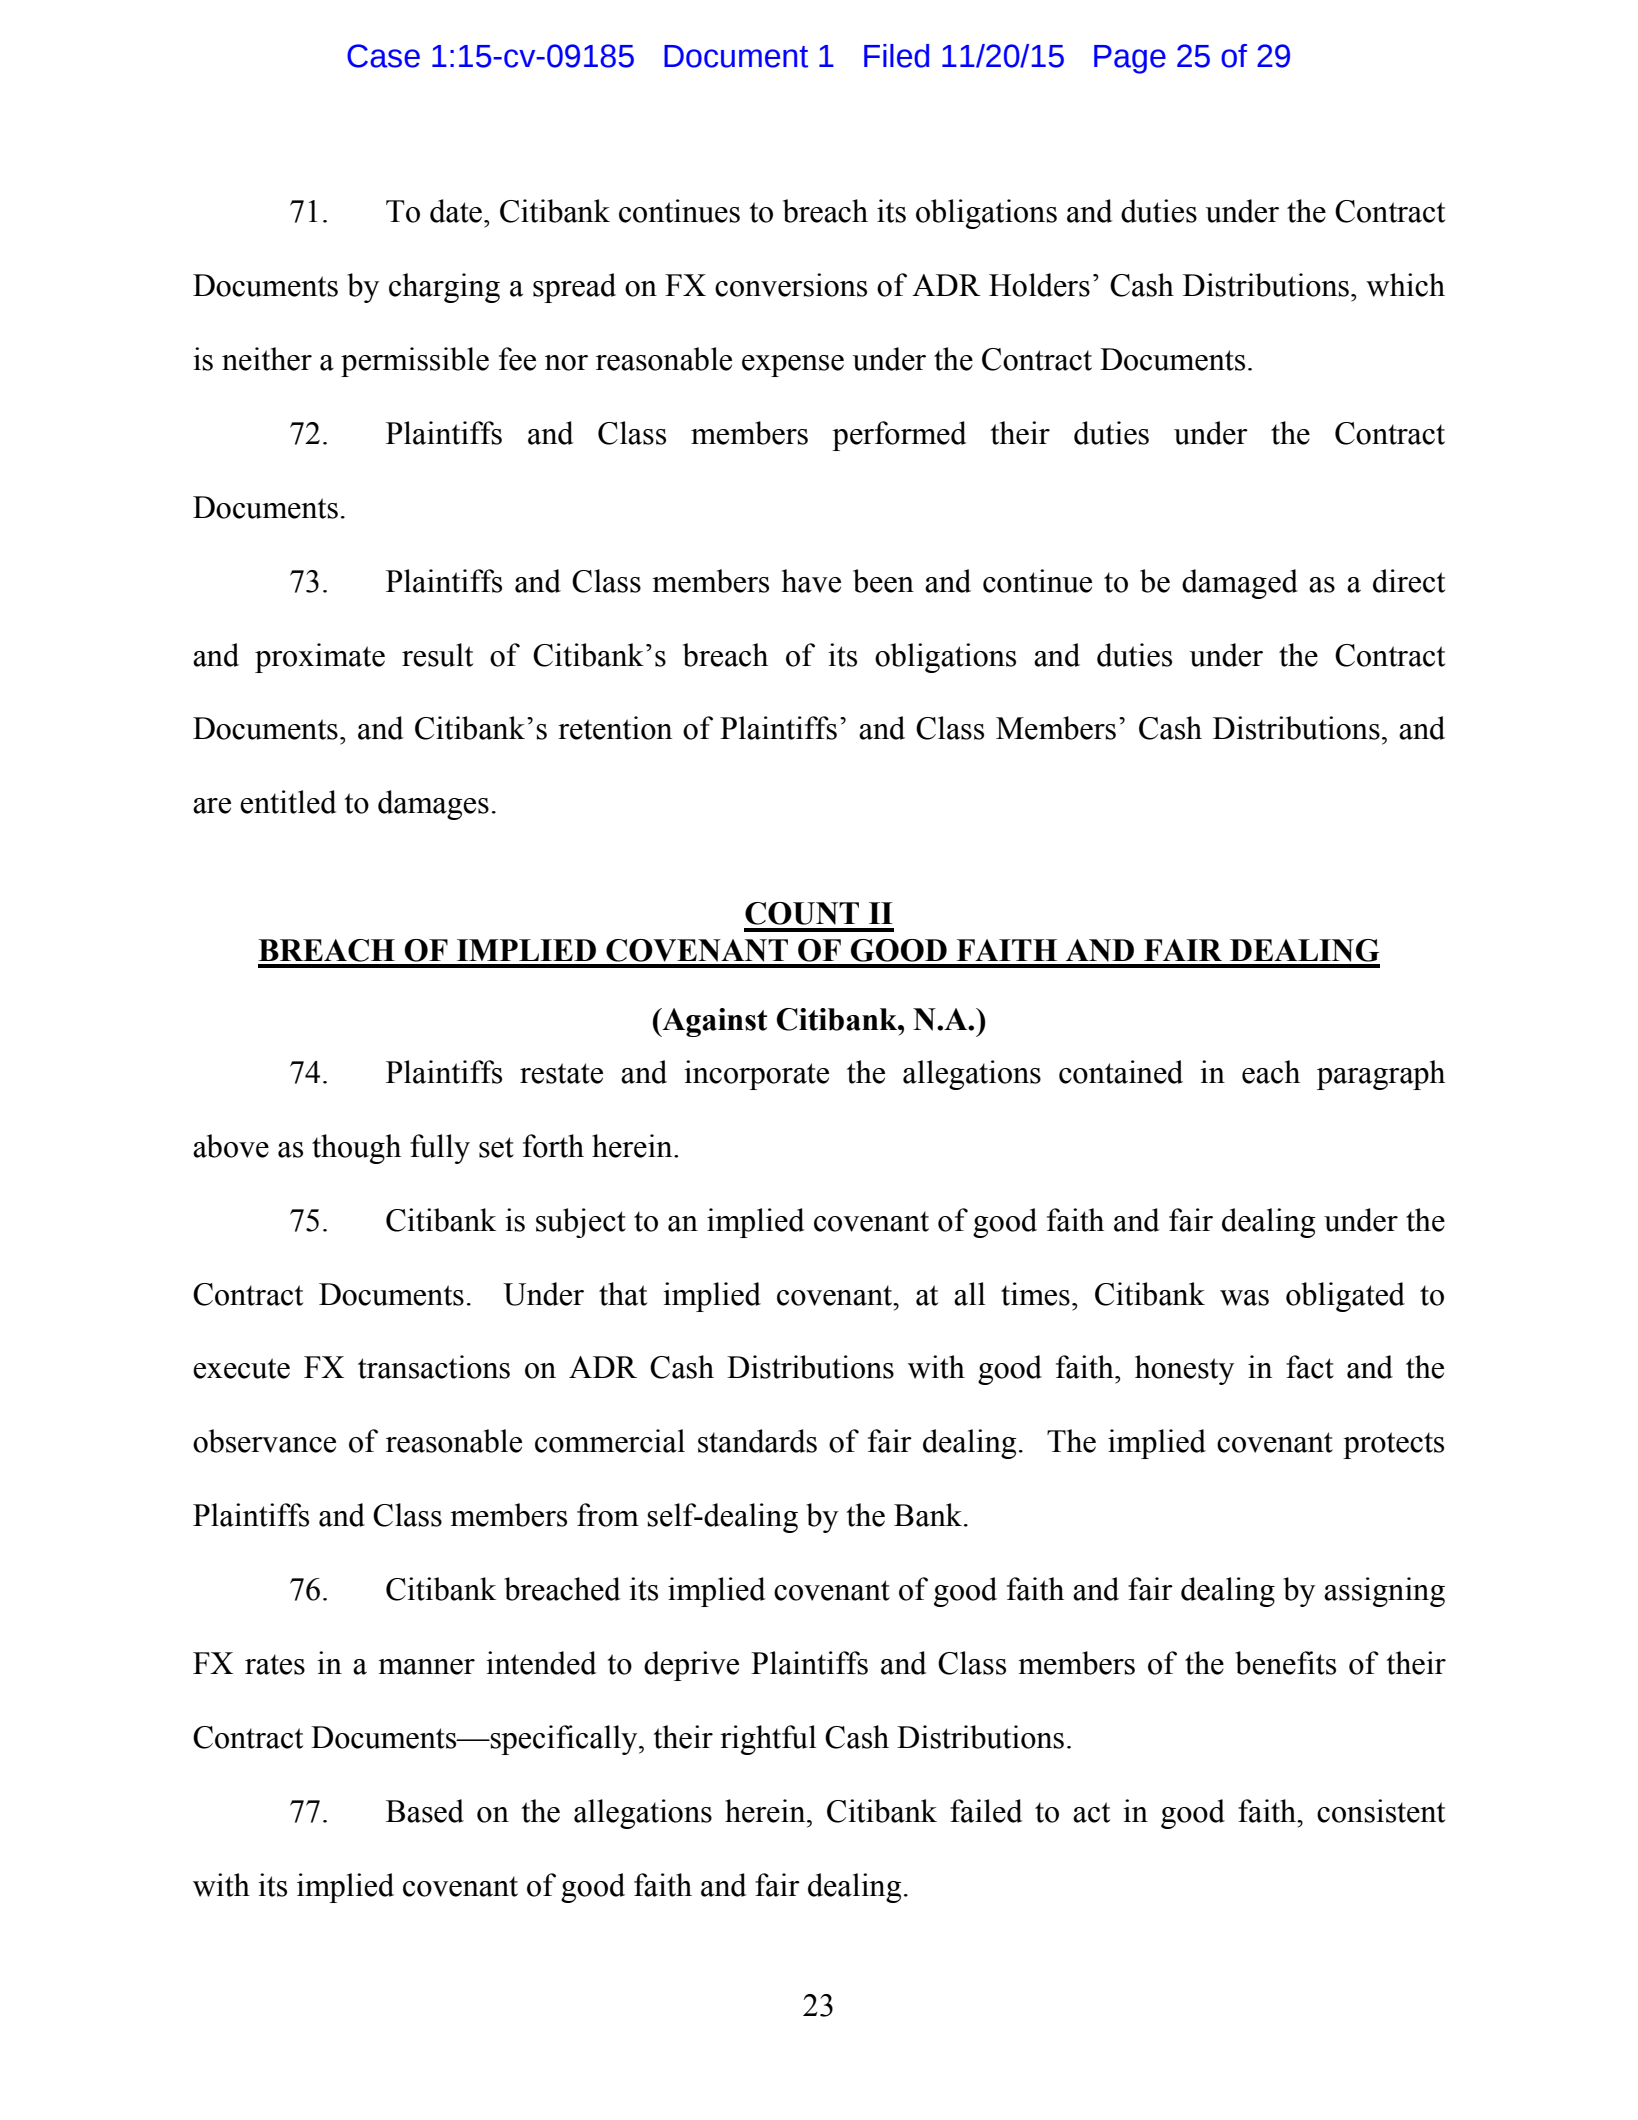 The width and height of the image is (1638, 2120). What do you see at coordinates (1130, 59) in the image?
I see `Page` at bounding box center [1130, 59].
